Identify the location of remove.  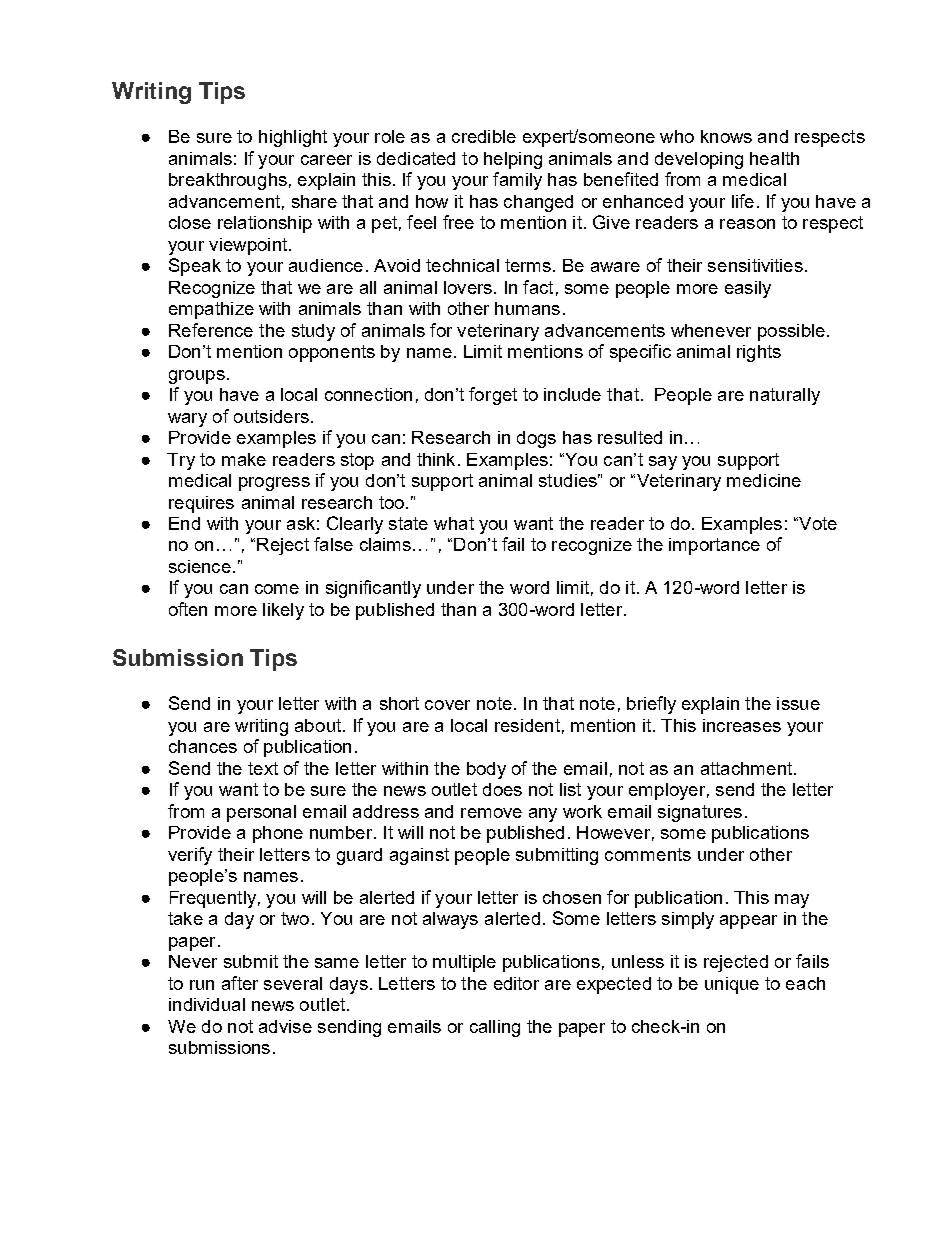
(491, 813).
